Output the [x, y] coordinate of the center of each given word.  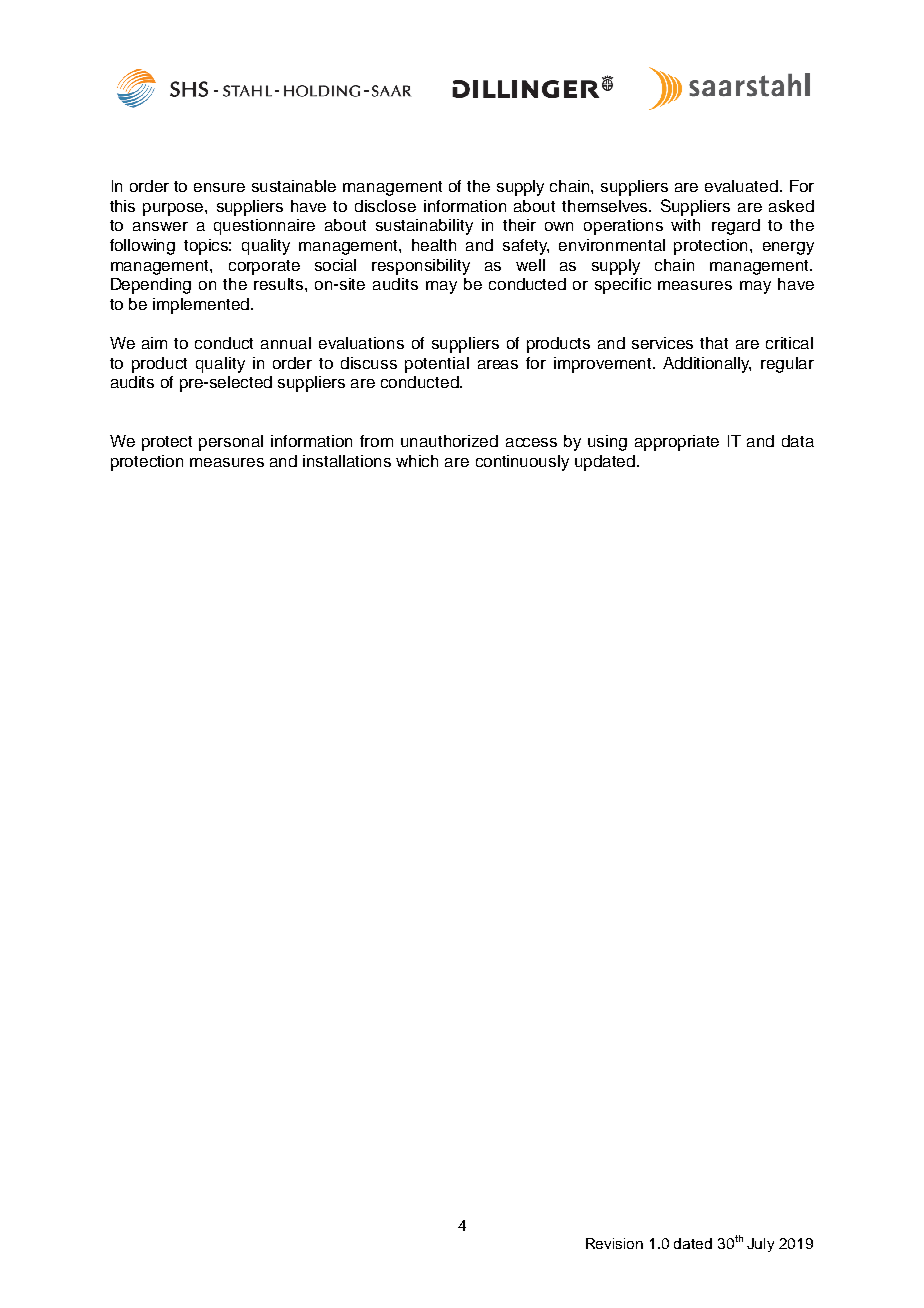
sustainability [424, 227]
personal [231, 443]
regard [736, 227]
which [417, 461]
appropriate [677, 443]
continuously [522, 463]
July [760, 1245]
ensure [219, 187]
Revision [614, 1243]
